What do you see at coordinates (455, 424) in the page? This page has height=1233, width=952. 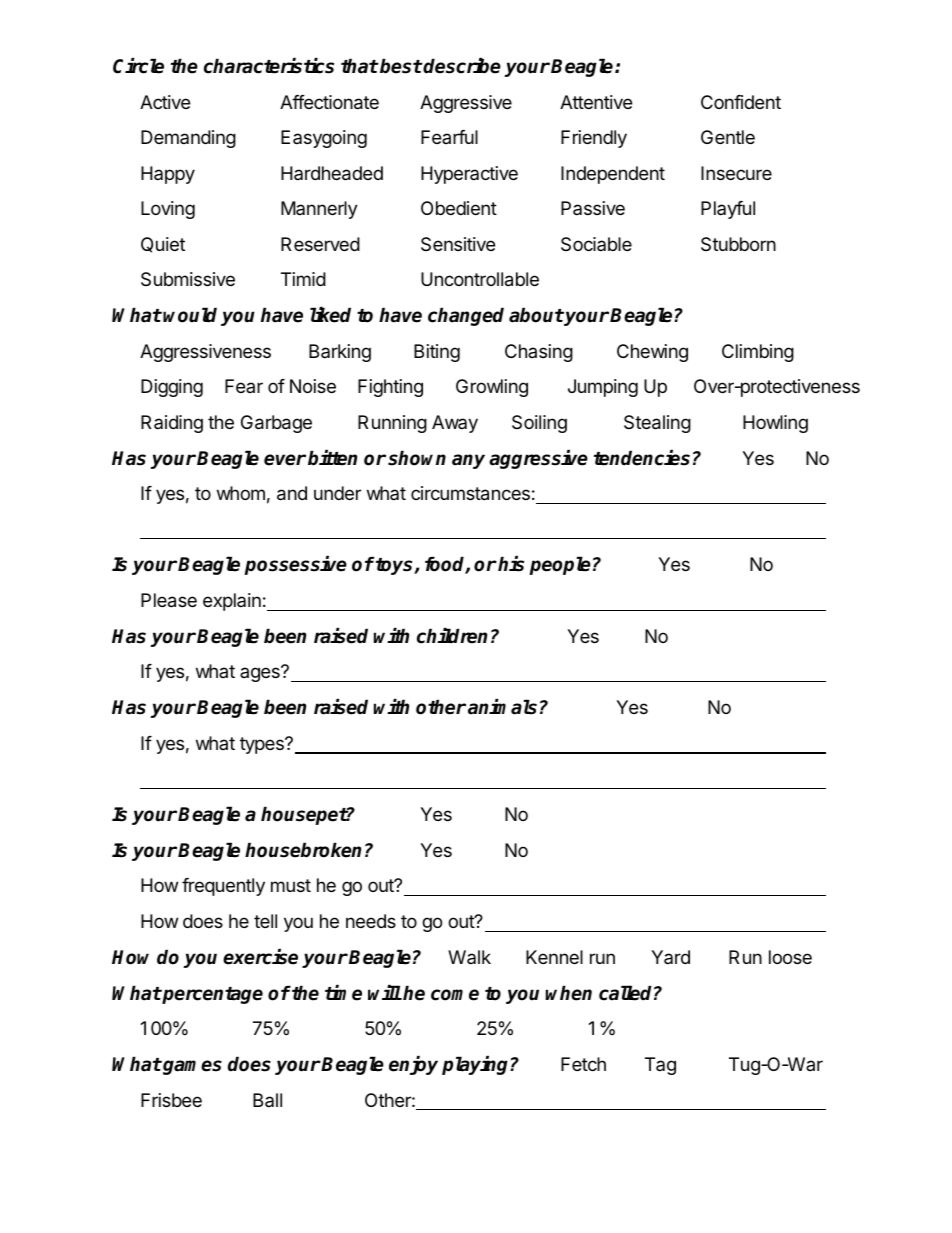 I see `Away` at bounding box center [455, 424].
